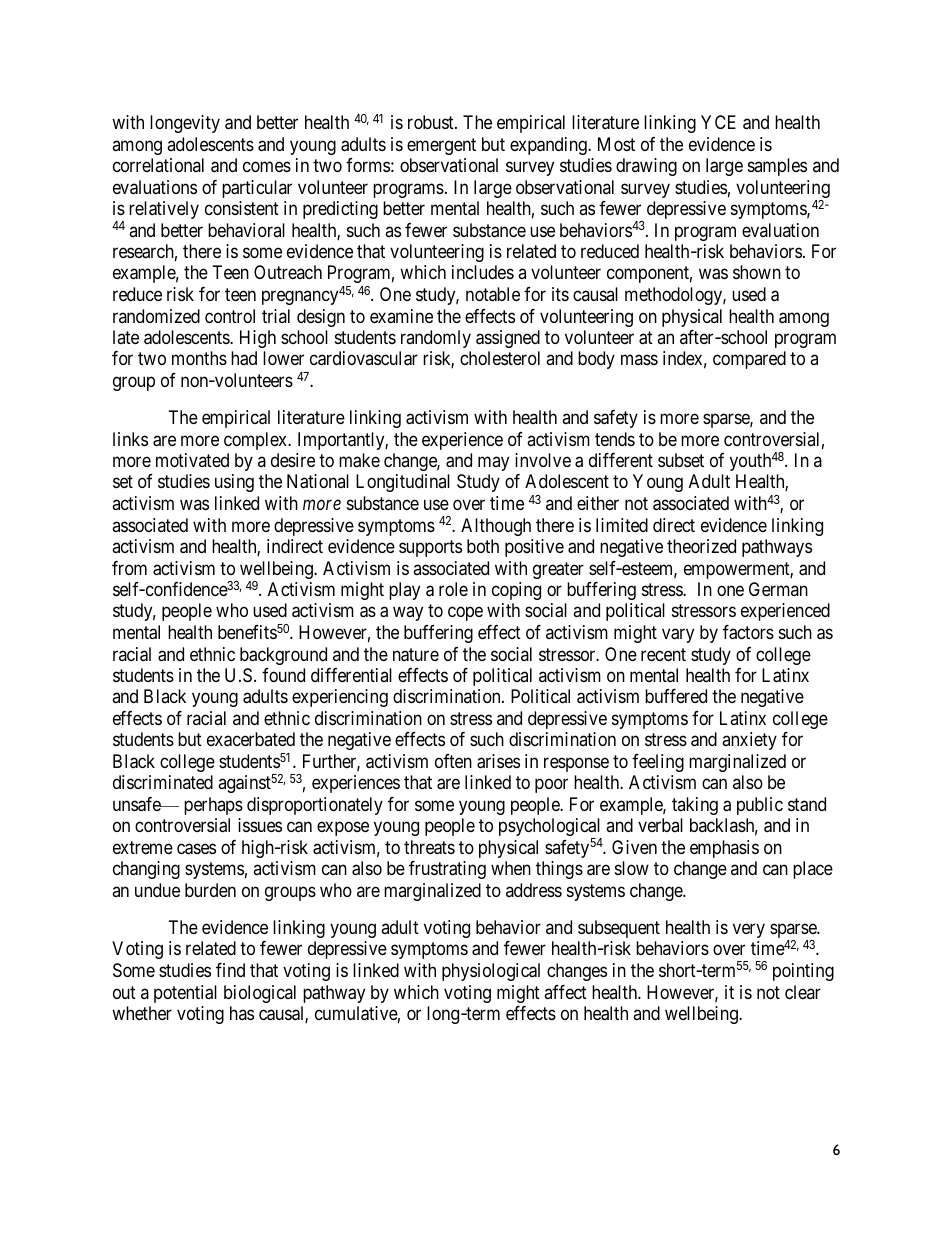 The image size is (952, 1233). Describe the element at coordinates (493, 294) in the page. I see `notable` at that location.
